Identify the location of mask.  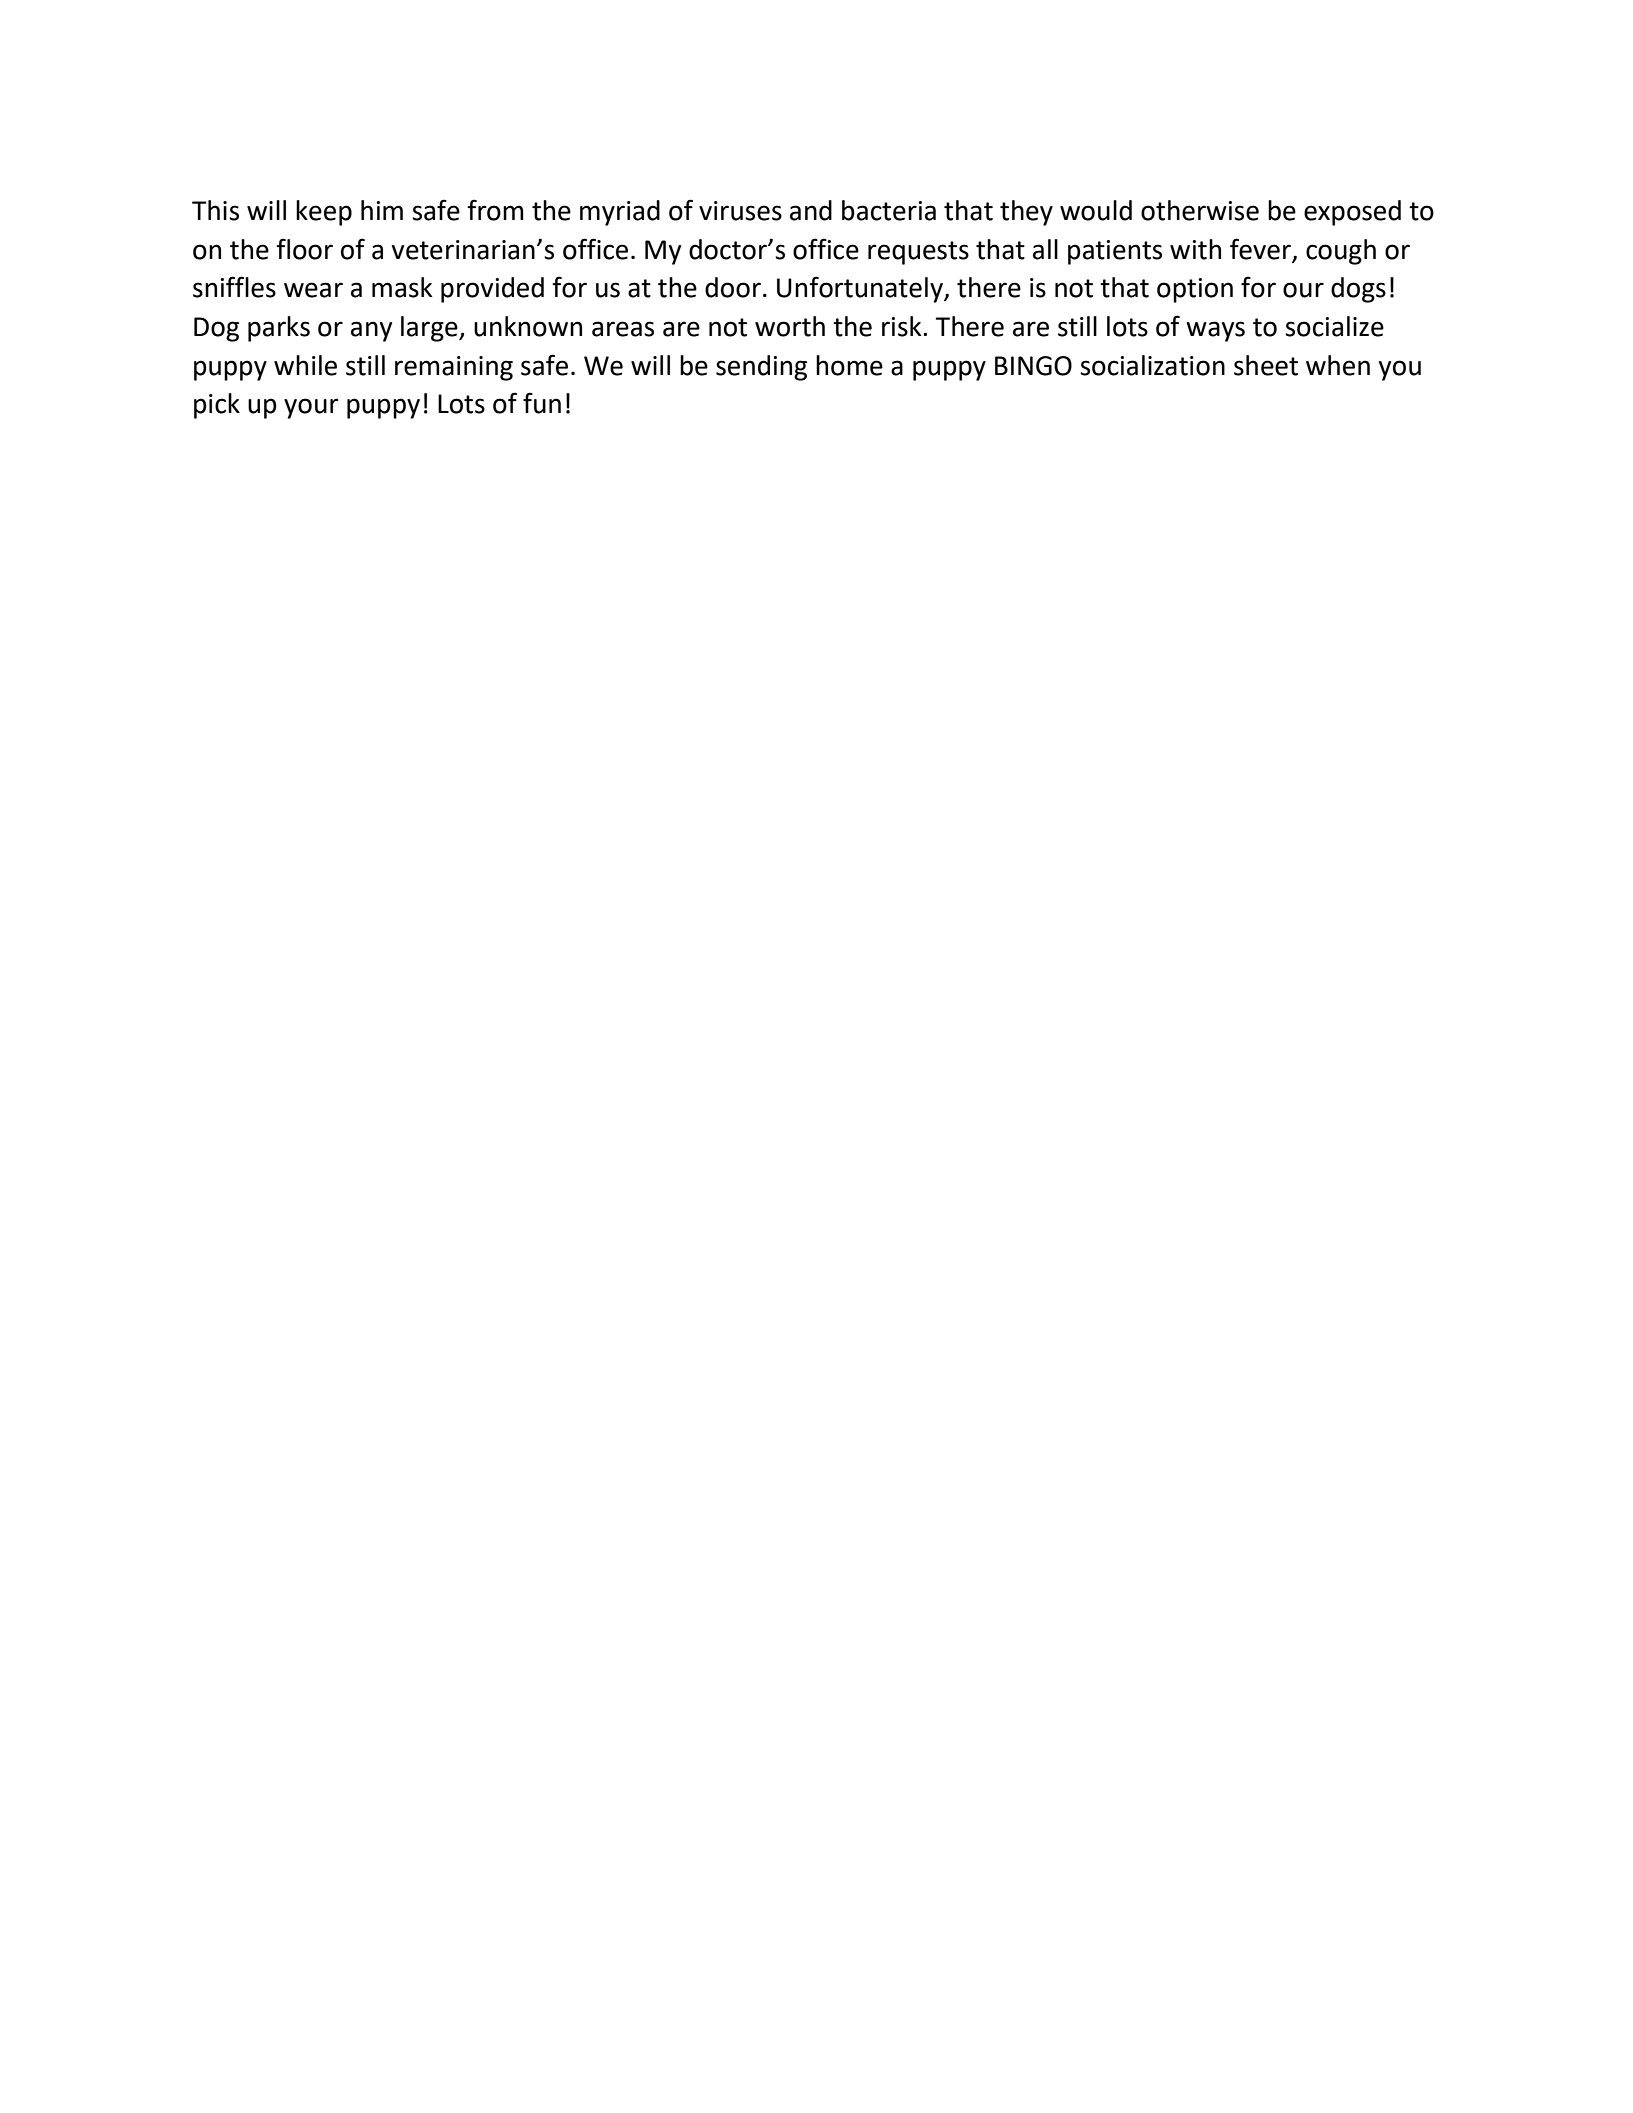
(402, 287).
